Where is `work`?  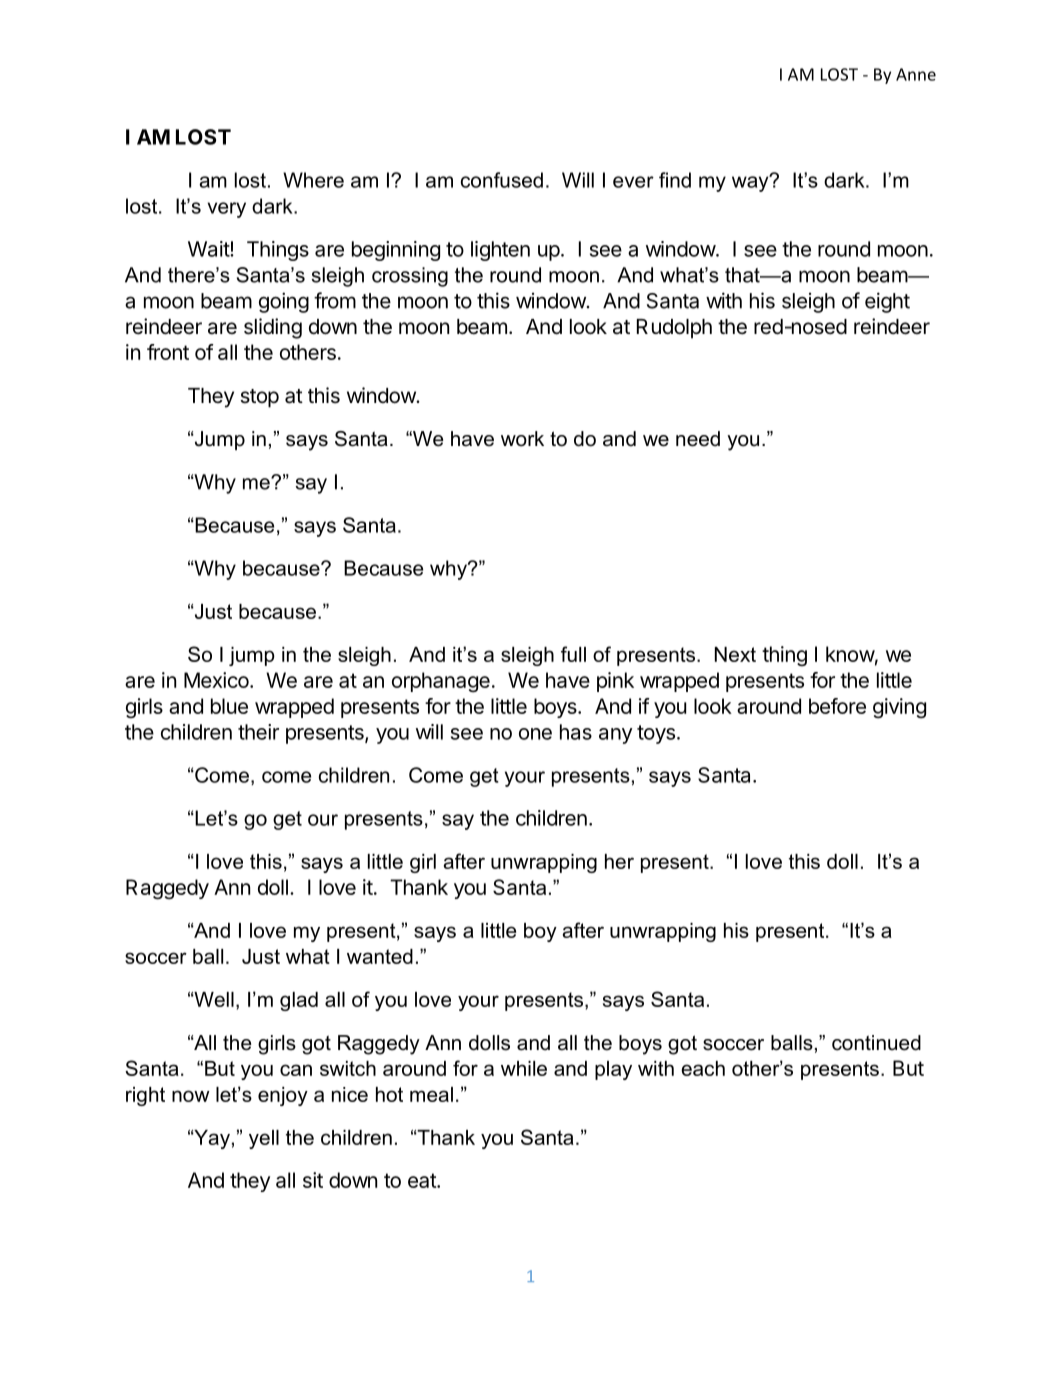 work is located at coordinates (522, 439).
